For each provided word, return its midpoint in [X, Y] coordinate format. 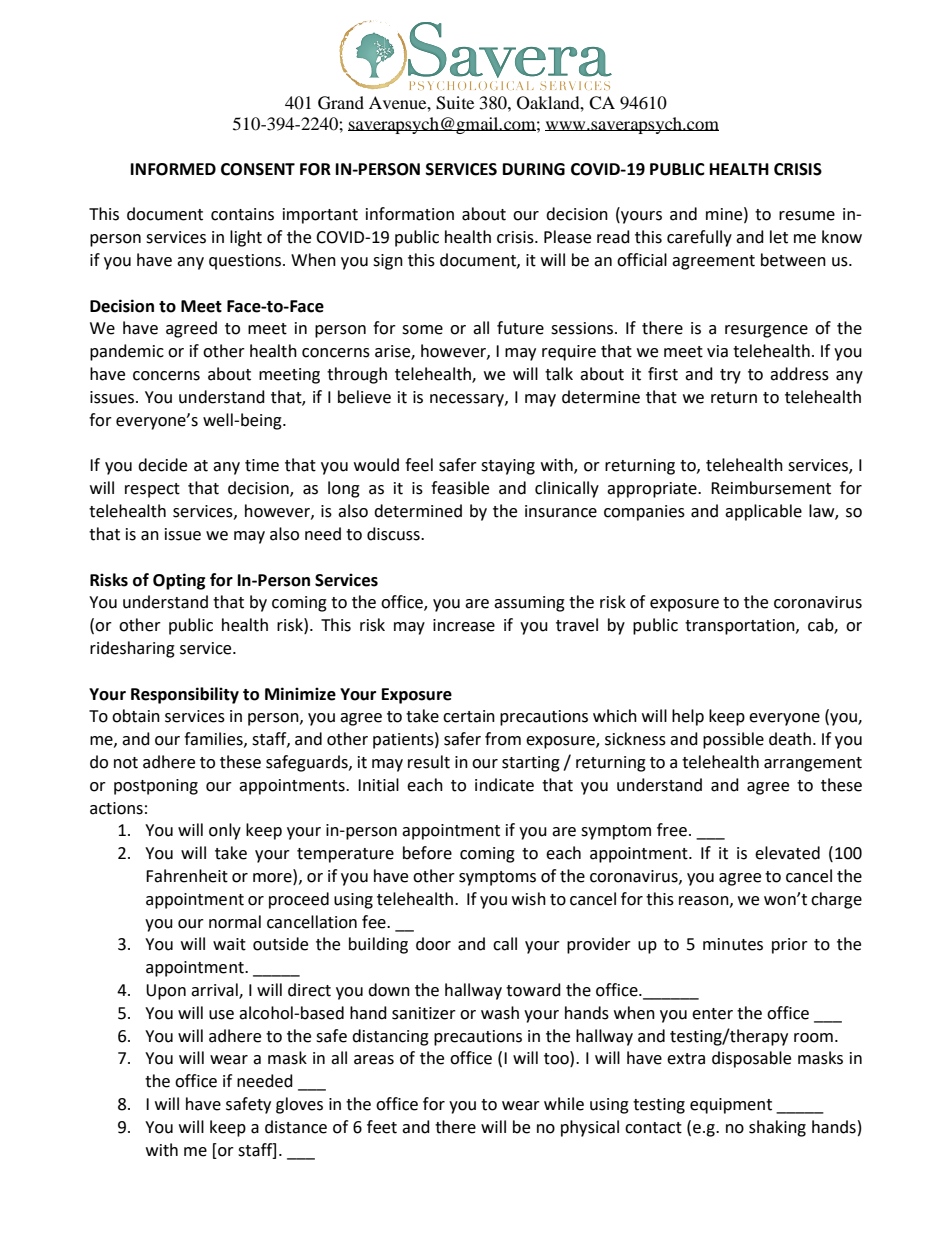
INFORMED [173, 169]
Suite [455, 103]
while [564, 1104]
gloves [299, 1105]
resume [807, 216]
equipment [731, 1106]
